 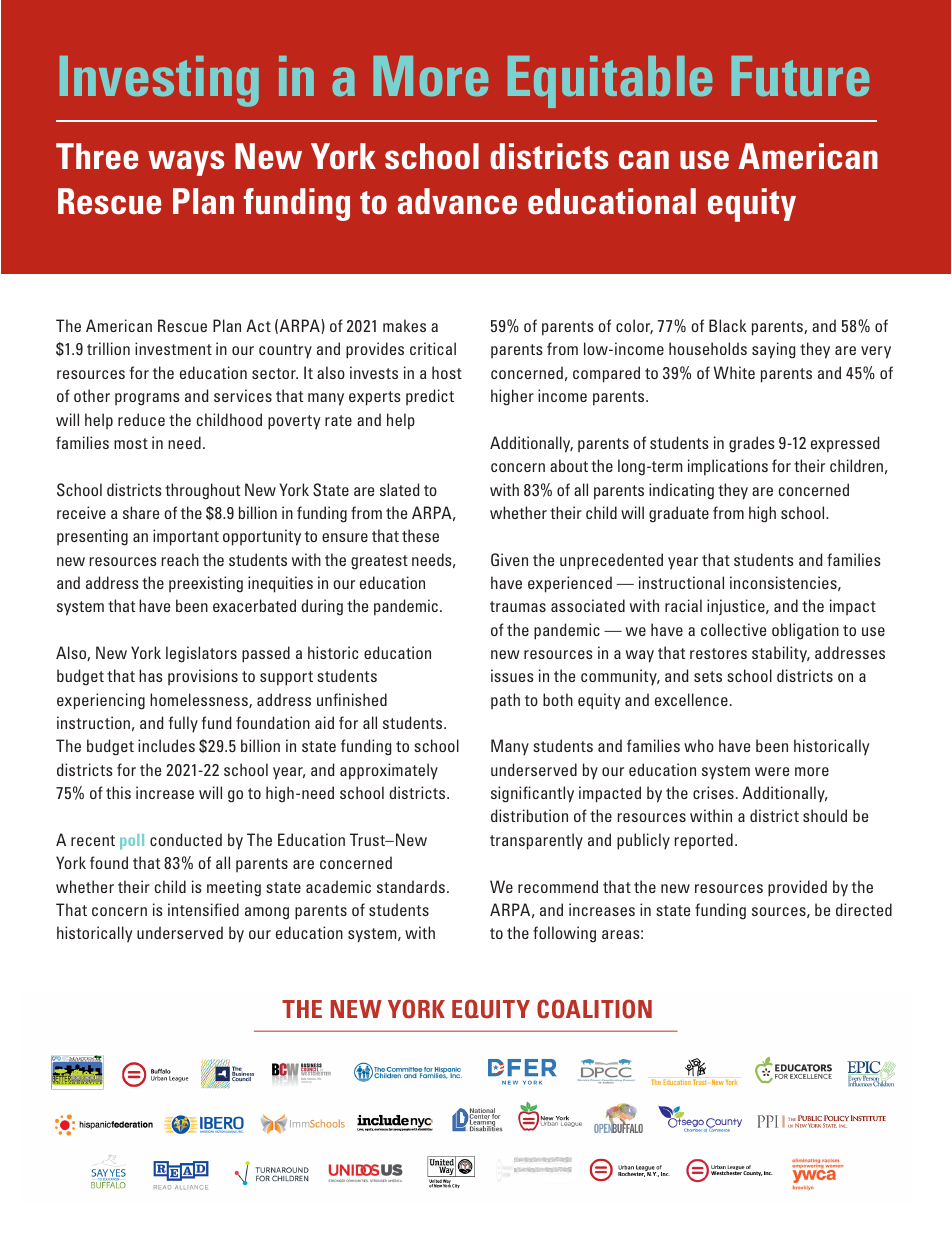 What do you see at coordinates (512, 675) in the screenshot?
I see `issues` at bounding box center [512, 675].
